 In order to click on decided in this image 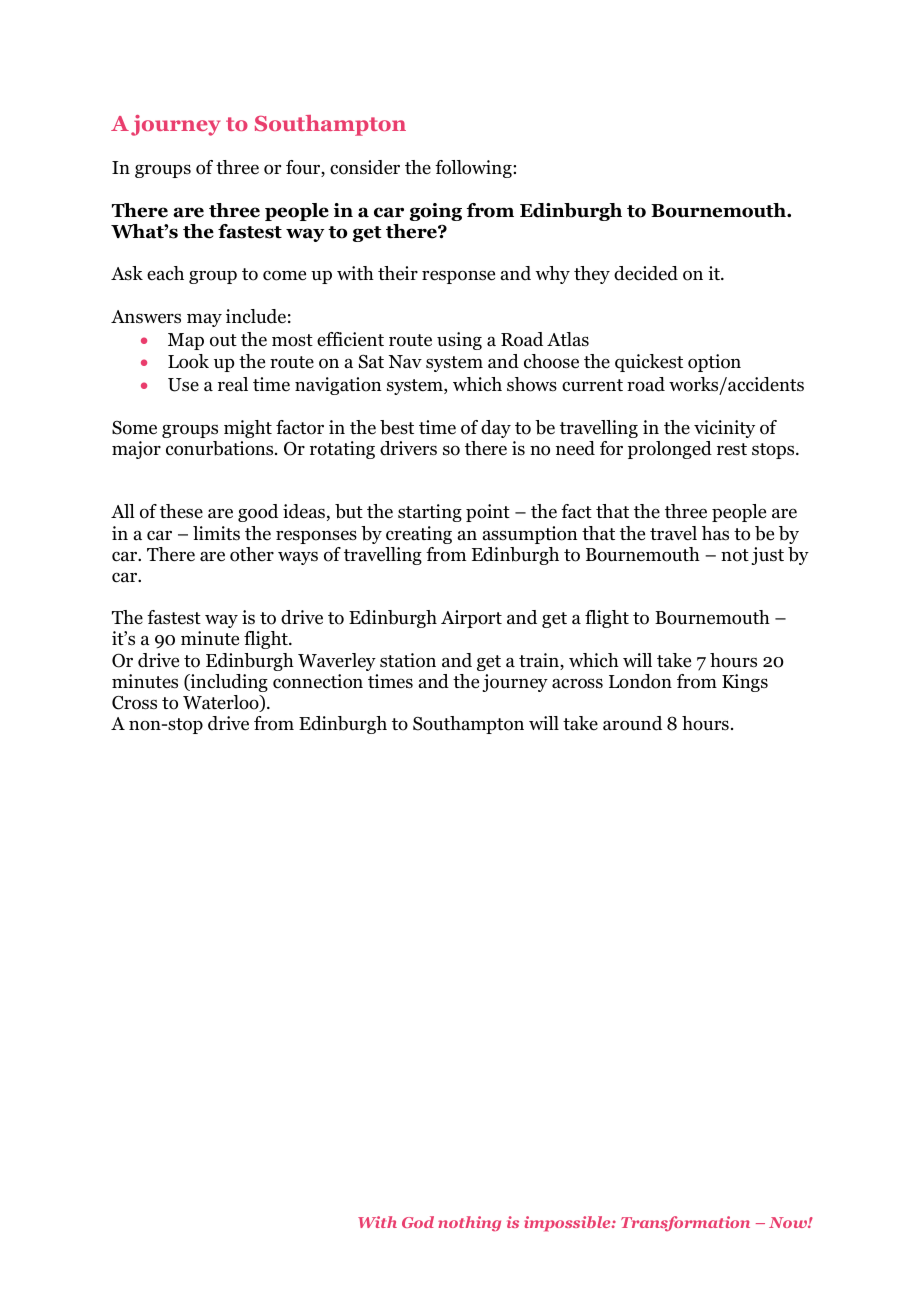, I will do `click(646, 273)`.
